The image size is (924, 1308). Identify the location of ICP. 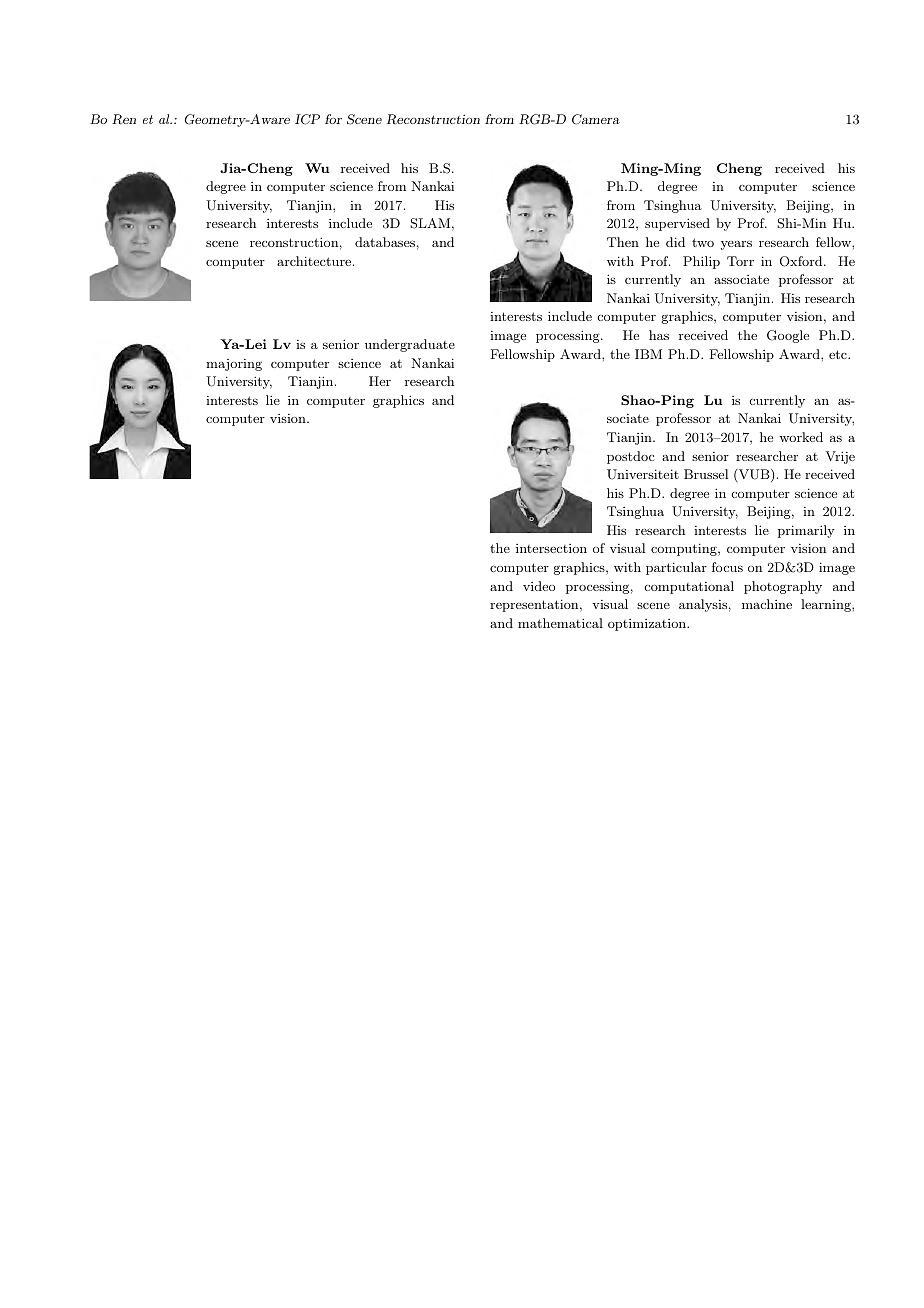
(307, 119).
